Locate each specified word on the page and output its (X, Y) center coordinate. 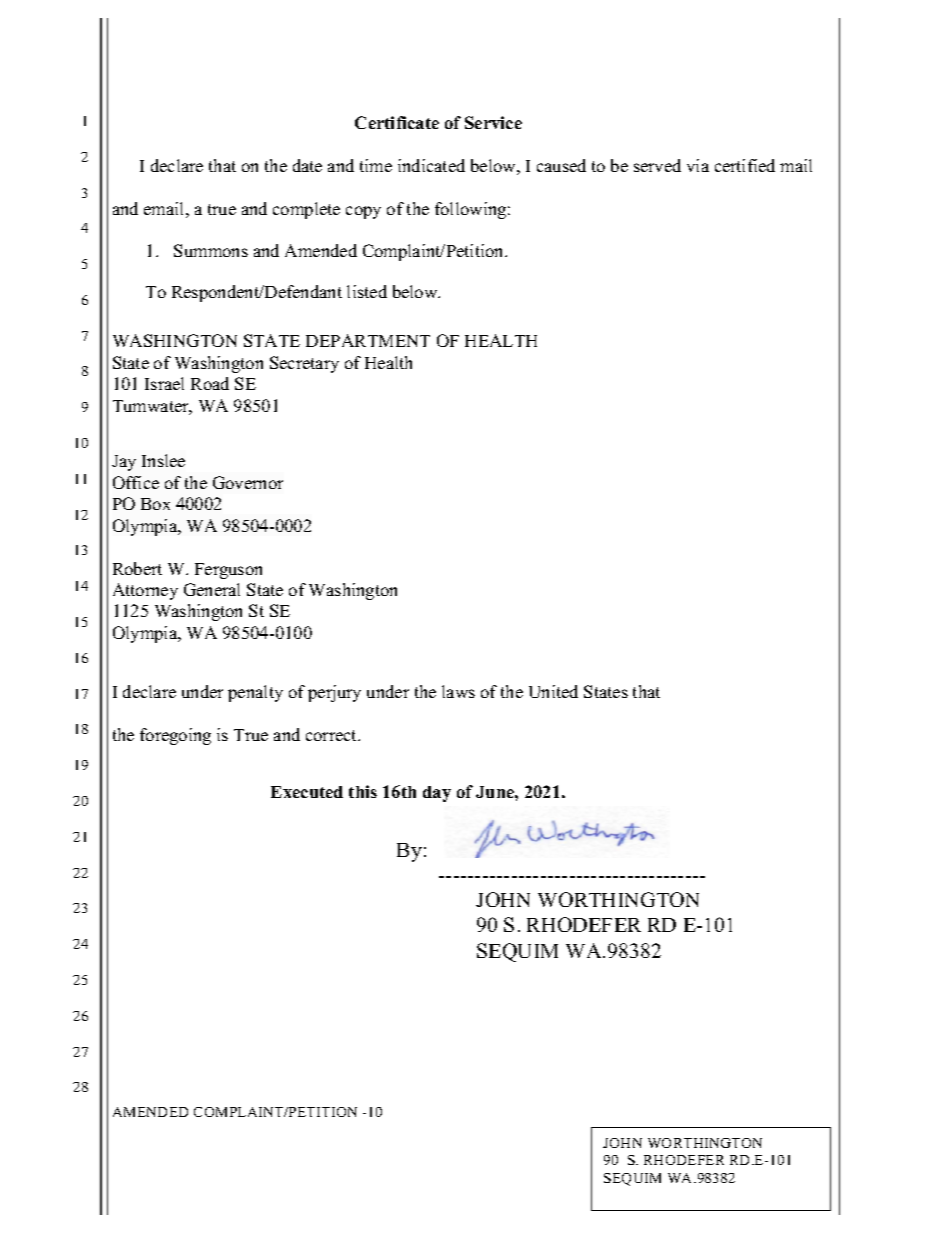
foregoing (175, 736)
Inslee (163, 460)
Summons (211, 250)
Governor (248, 482)
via (698, 165)
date (307, 165)
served (657, 165)
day (437, 794)
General (212, 589)
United (553, 691)
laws (458, 691)
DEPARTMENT (368, 340)
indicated (431, 165)
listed (367, 291)
